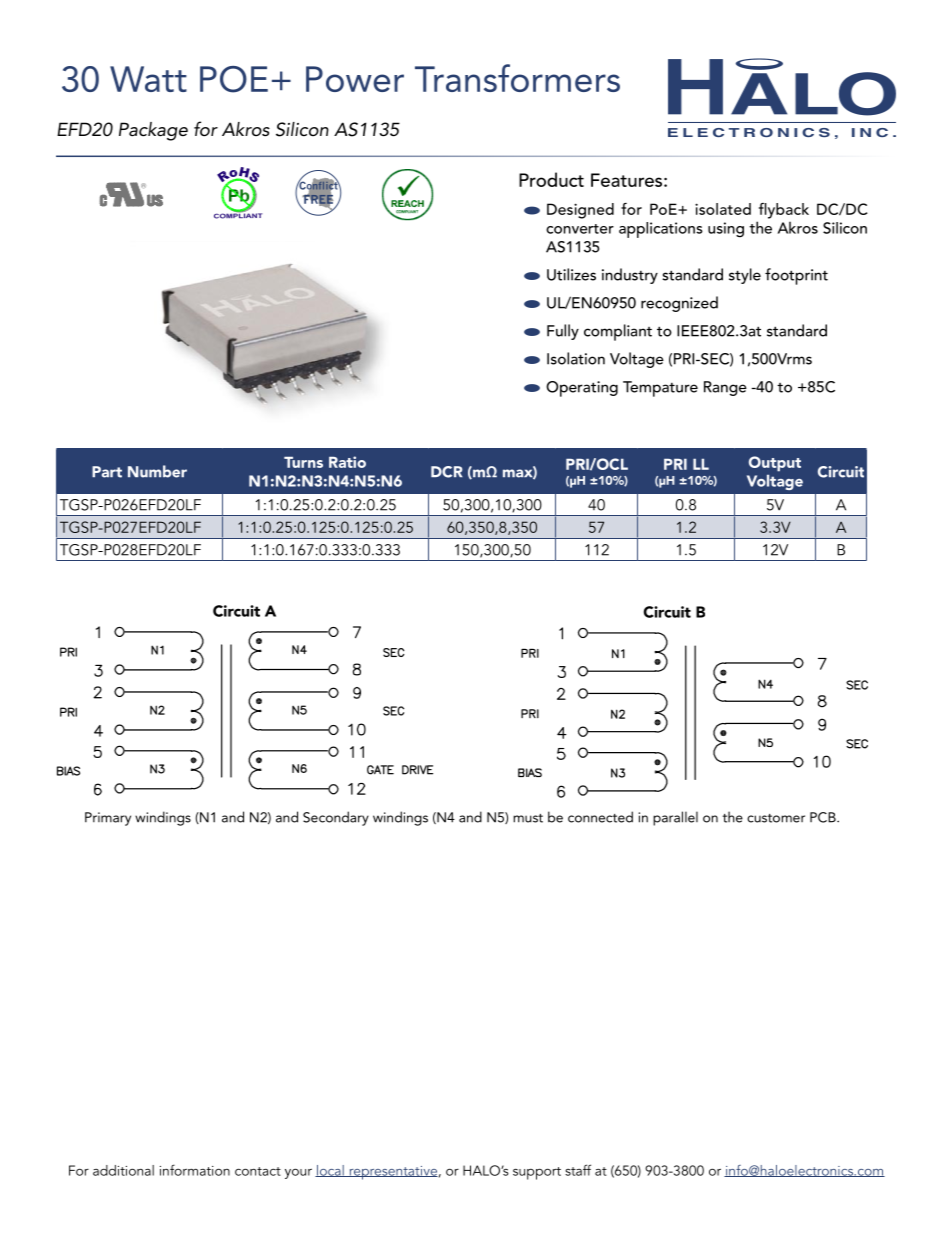 The height and width of the image is (1233, 952). I want to click on Transformers, so click(517, 78).
